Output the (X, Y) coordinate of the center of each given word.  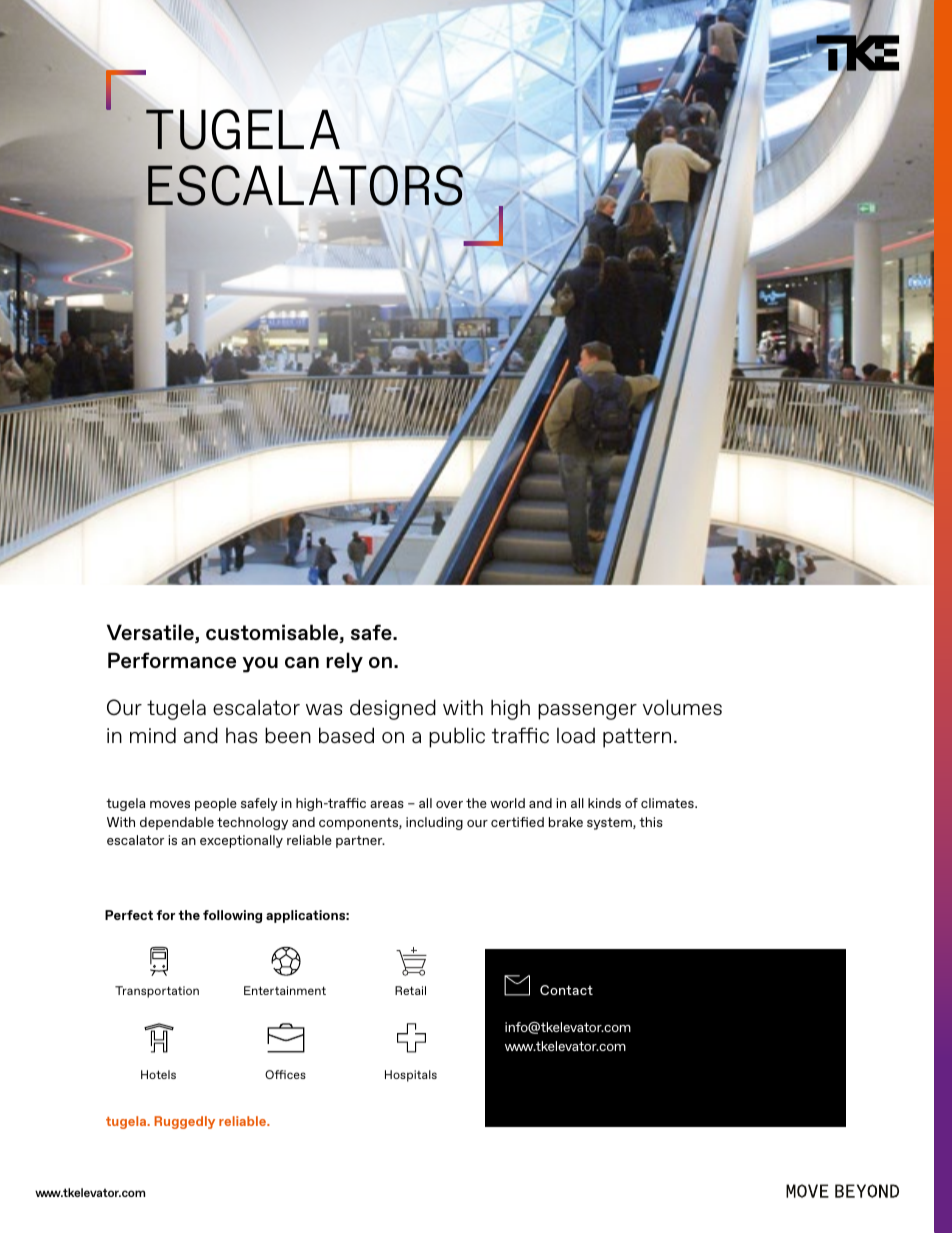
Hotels (158, 1074)
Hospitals (411, 1076)
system (610, 824)
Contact (566, 990)
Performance (172, 660)
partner (360, 842)
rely (344, 662)
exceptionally (241, 841)
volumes (682, 707)
